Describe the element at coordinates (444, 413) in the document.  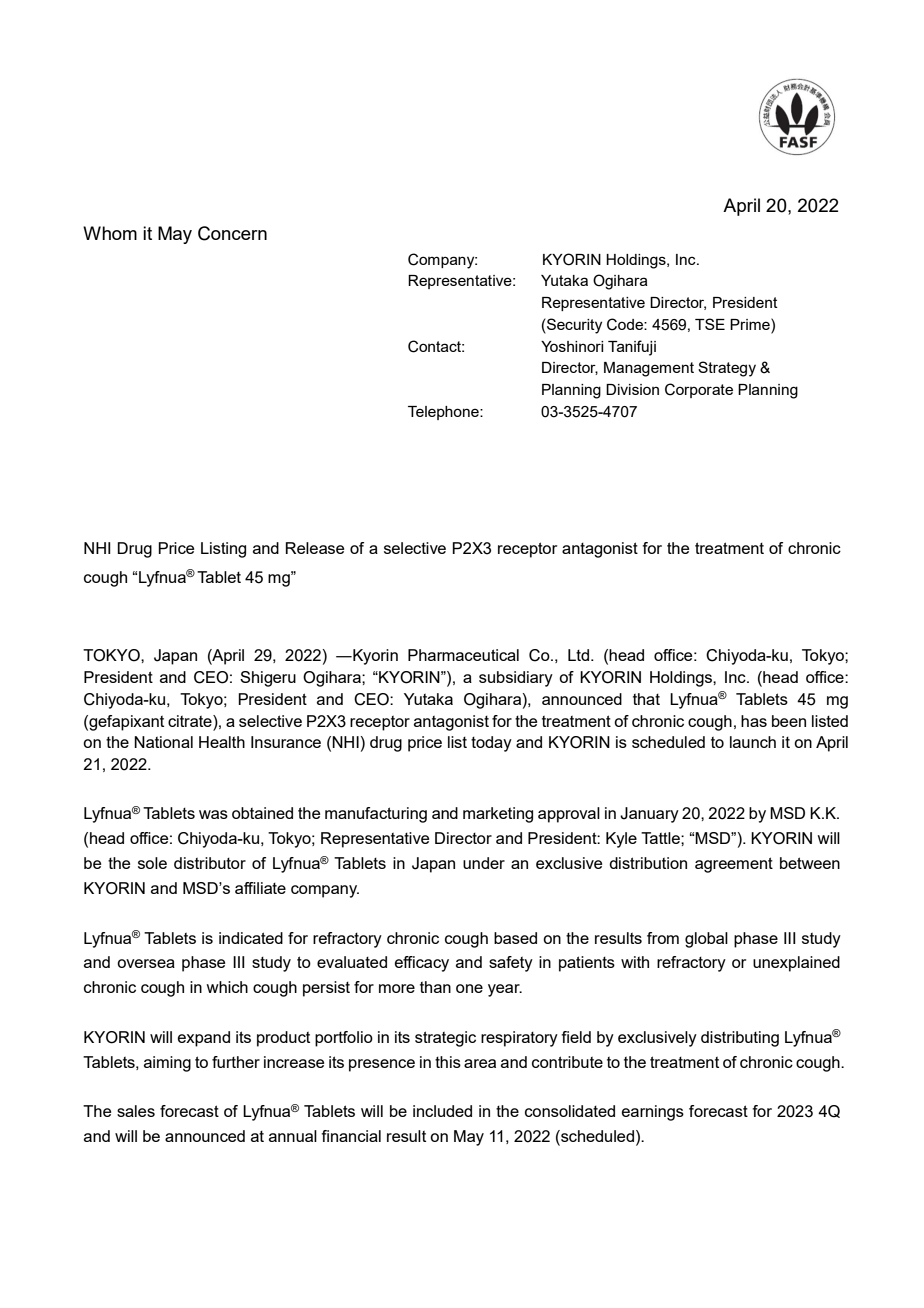
I see `Telephone` at that location.
